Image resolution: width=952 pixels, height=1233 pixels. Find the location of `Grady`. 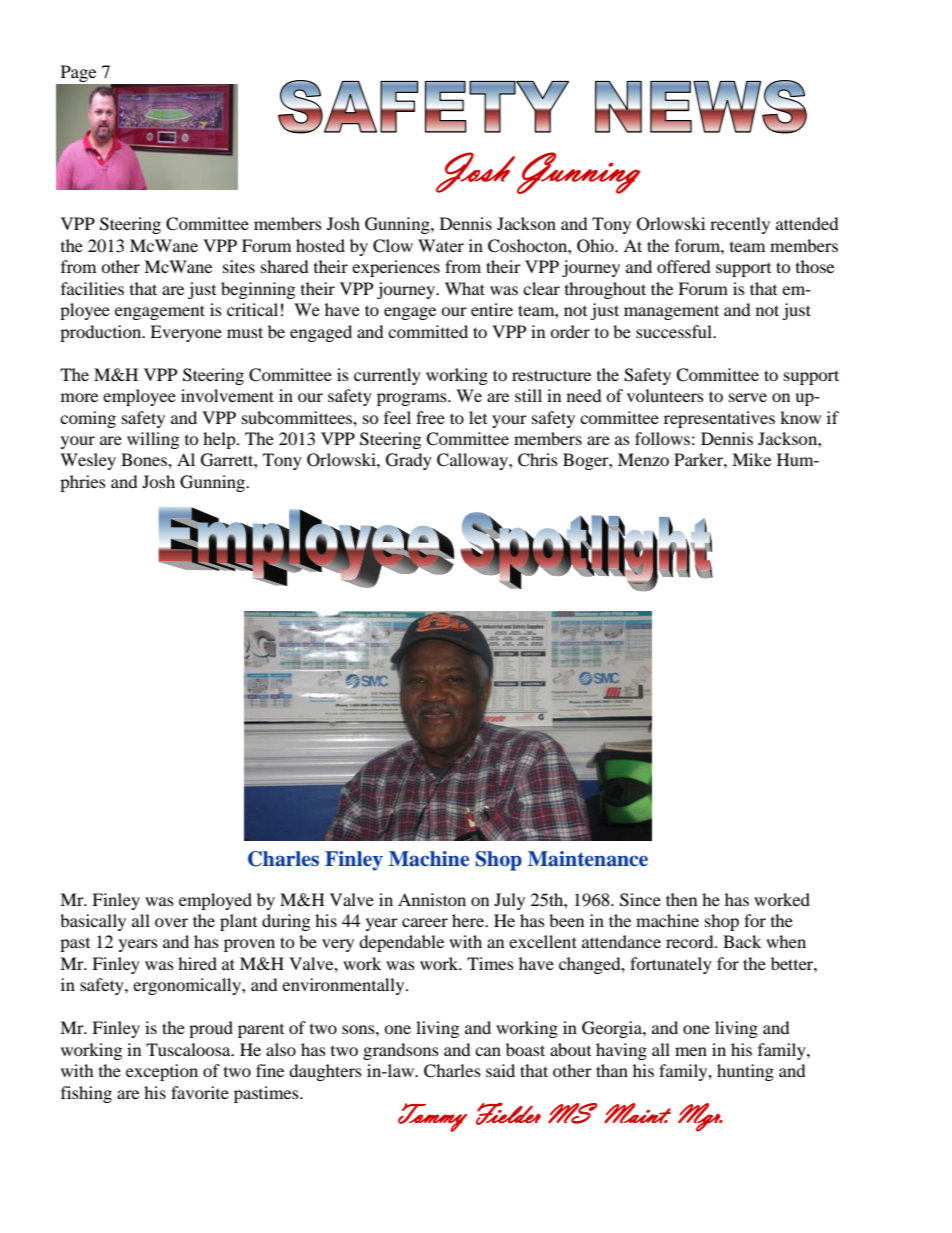

Grady is located at coordinates (409, 461).
